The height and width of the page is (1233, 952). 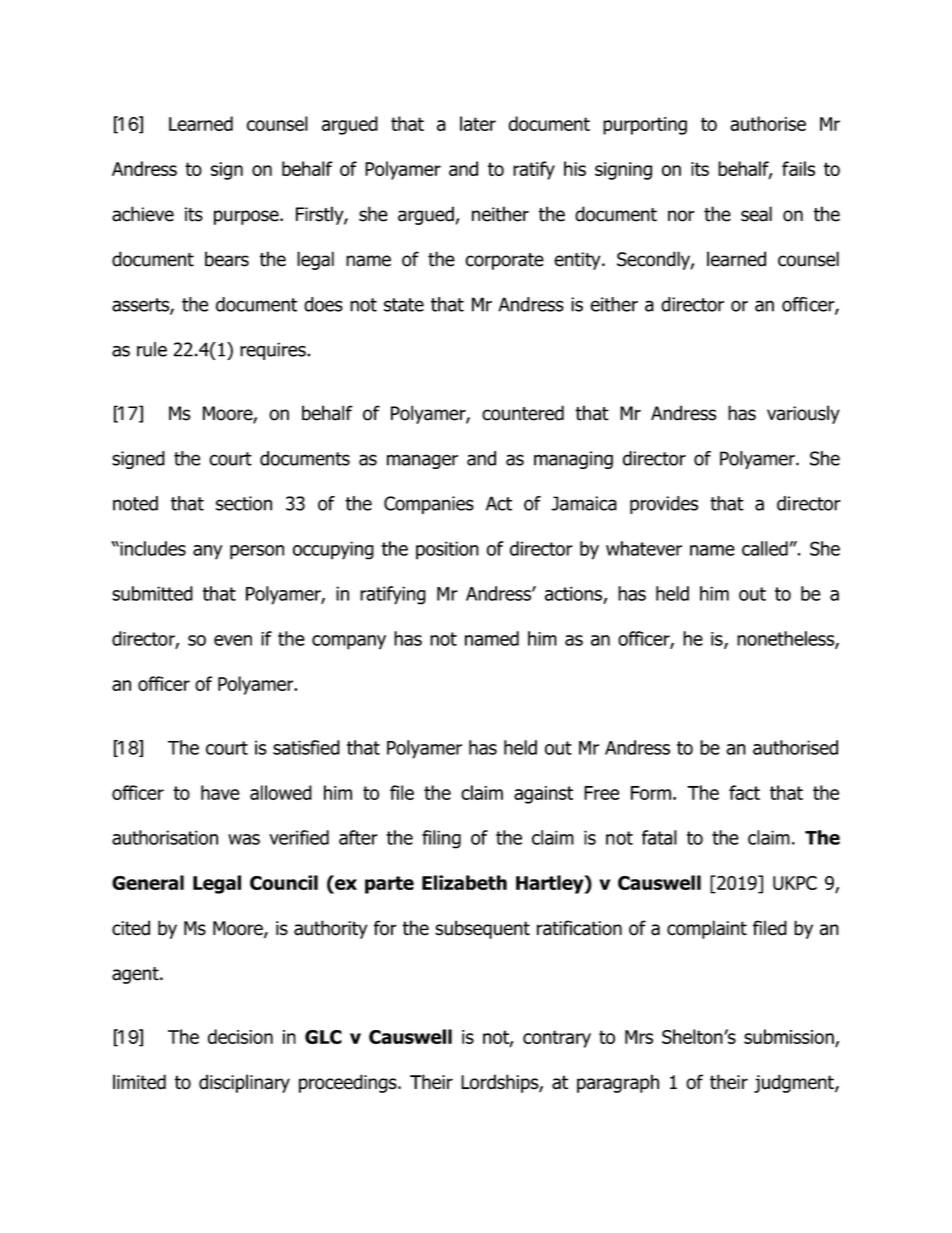 I want to click on achieve, so click(x=143, y=214).
